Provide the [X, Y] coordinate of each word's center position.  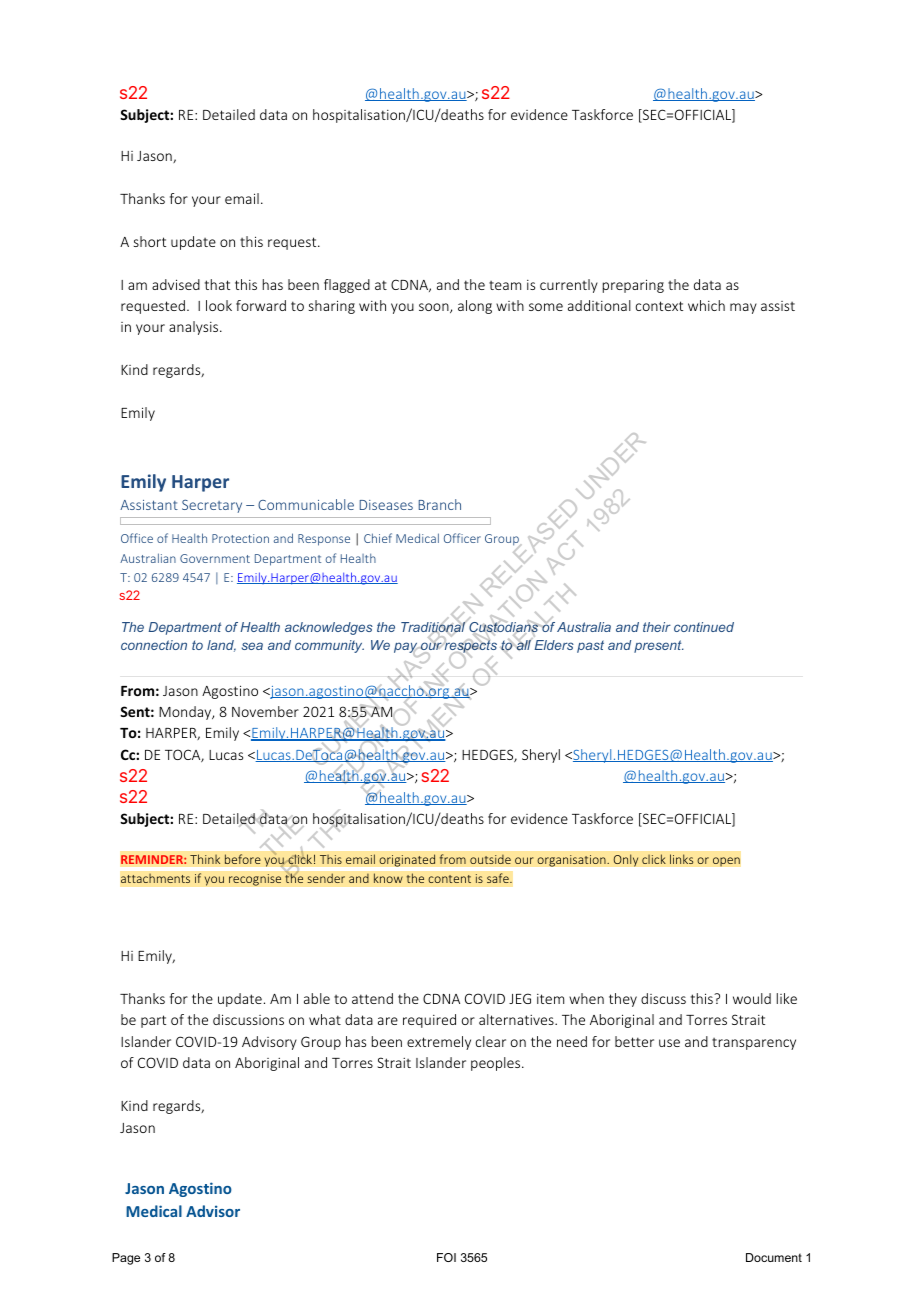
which [706, 305]
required [429, 1021]
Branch [440, 504]
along [475, 307]
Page [126, 1259]
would [752, 998]
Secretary [212, 506]
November [265, 711]
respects [470, 646]
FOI [446, 1257]
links [682, 859]
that [217, 284]
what [325, 1019]
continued [704, 627]
